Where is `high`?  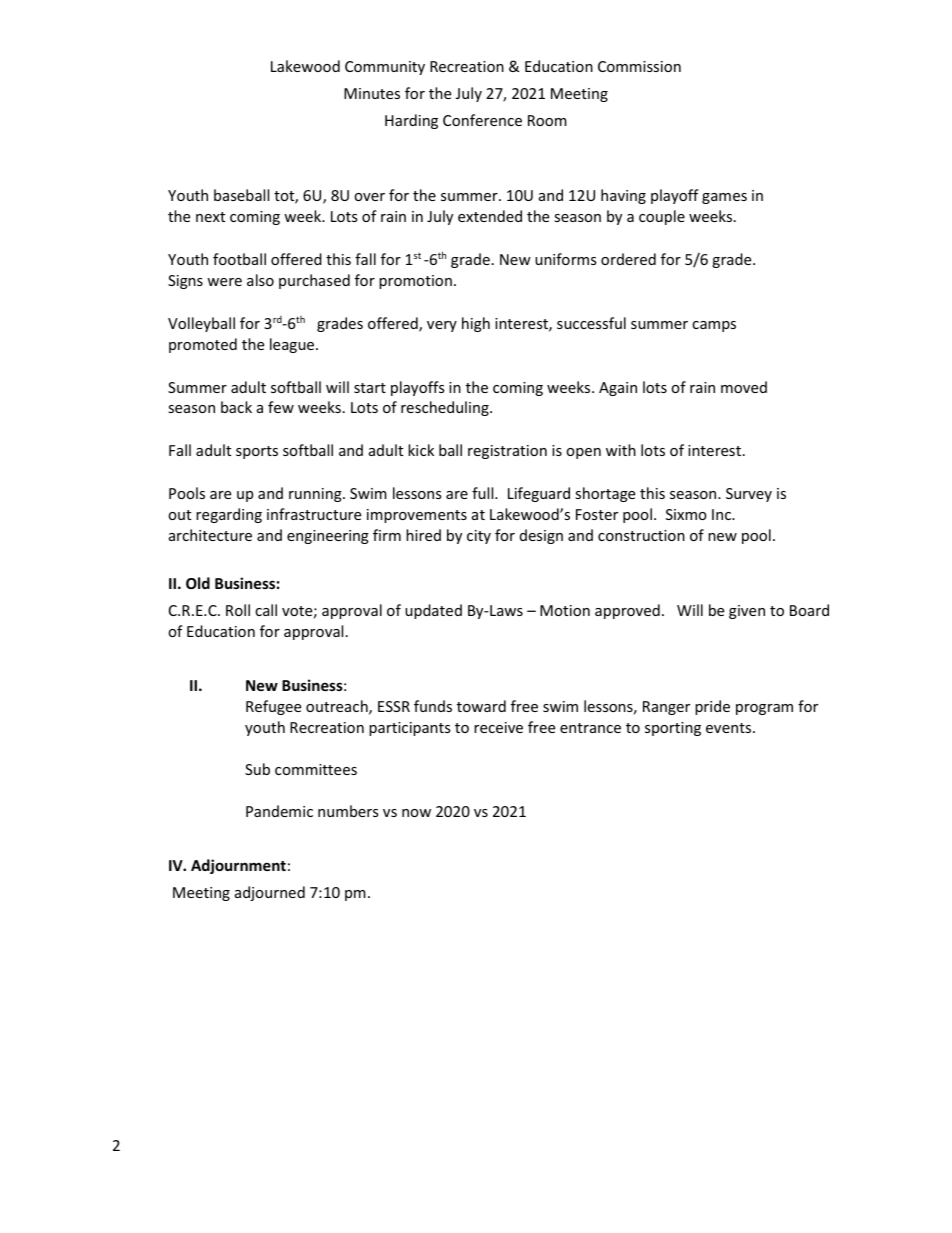 high is located at coordinates (476, 324).
